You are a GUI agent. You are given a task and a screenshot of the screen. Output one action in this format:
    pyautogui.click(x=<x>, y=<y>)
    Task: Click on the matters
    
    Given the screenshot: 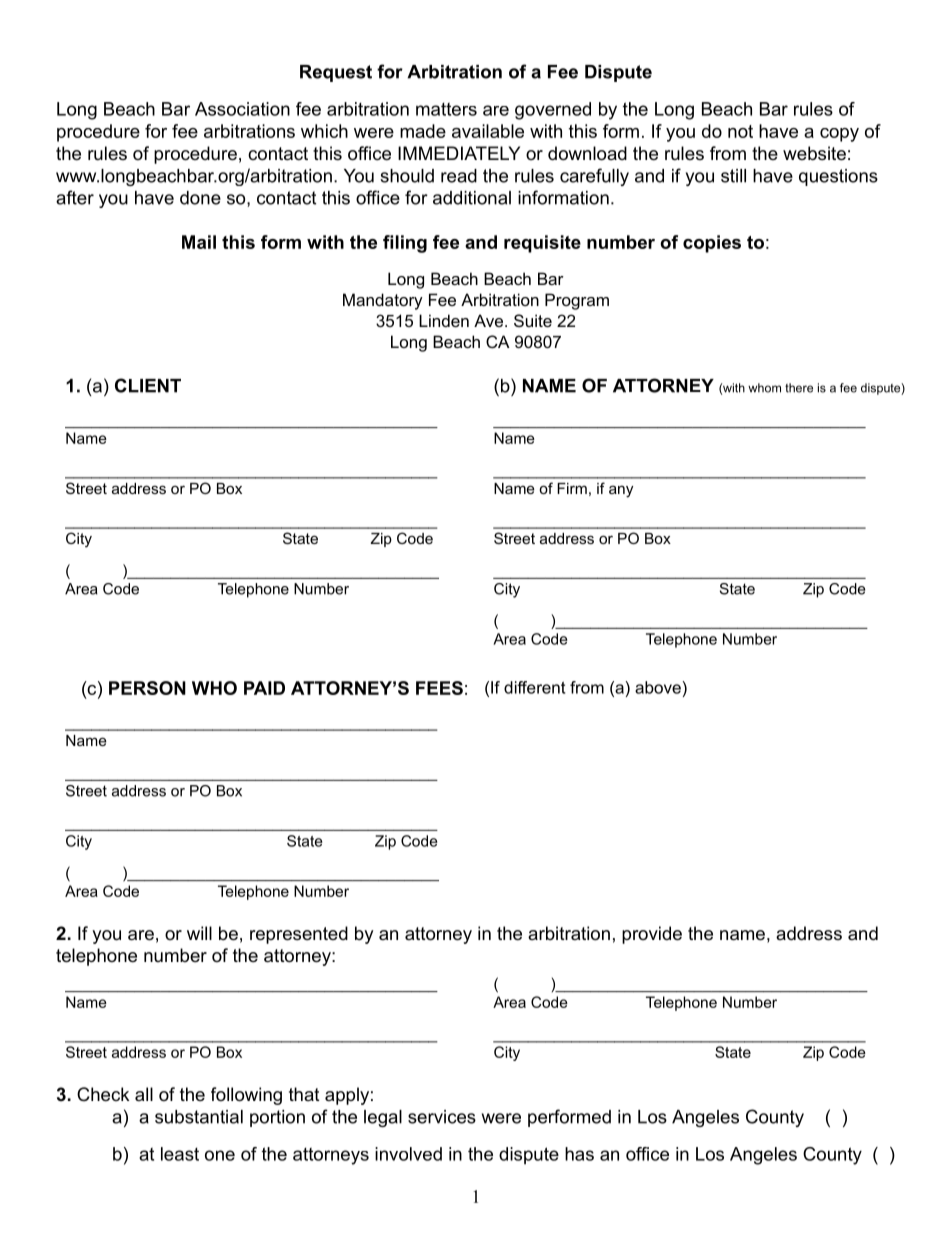 What is the action you would take?
    pyautogui.click(x=446, y=109)
